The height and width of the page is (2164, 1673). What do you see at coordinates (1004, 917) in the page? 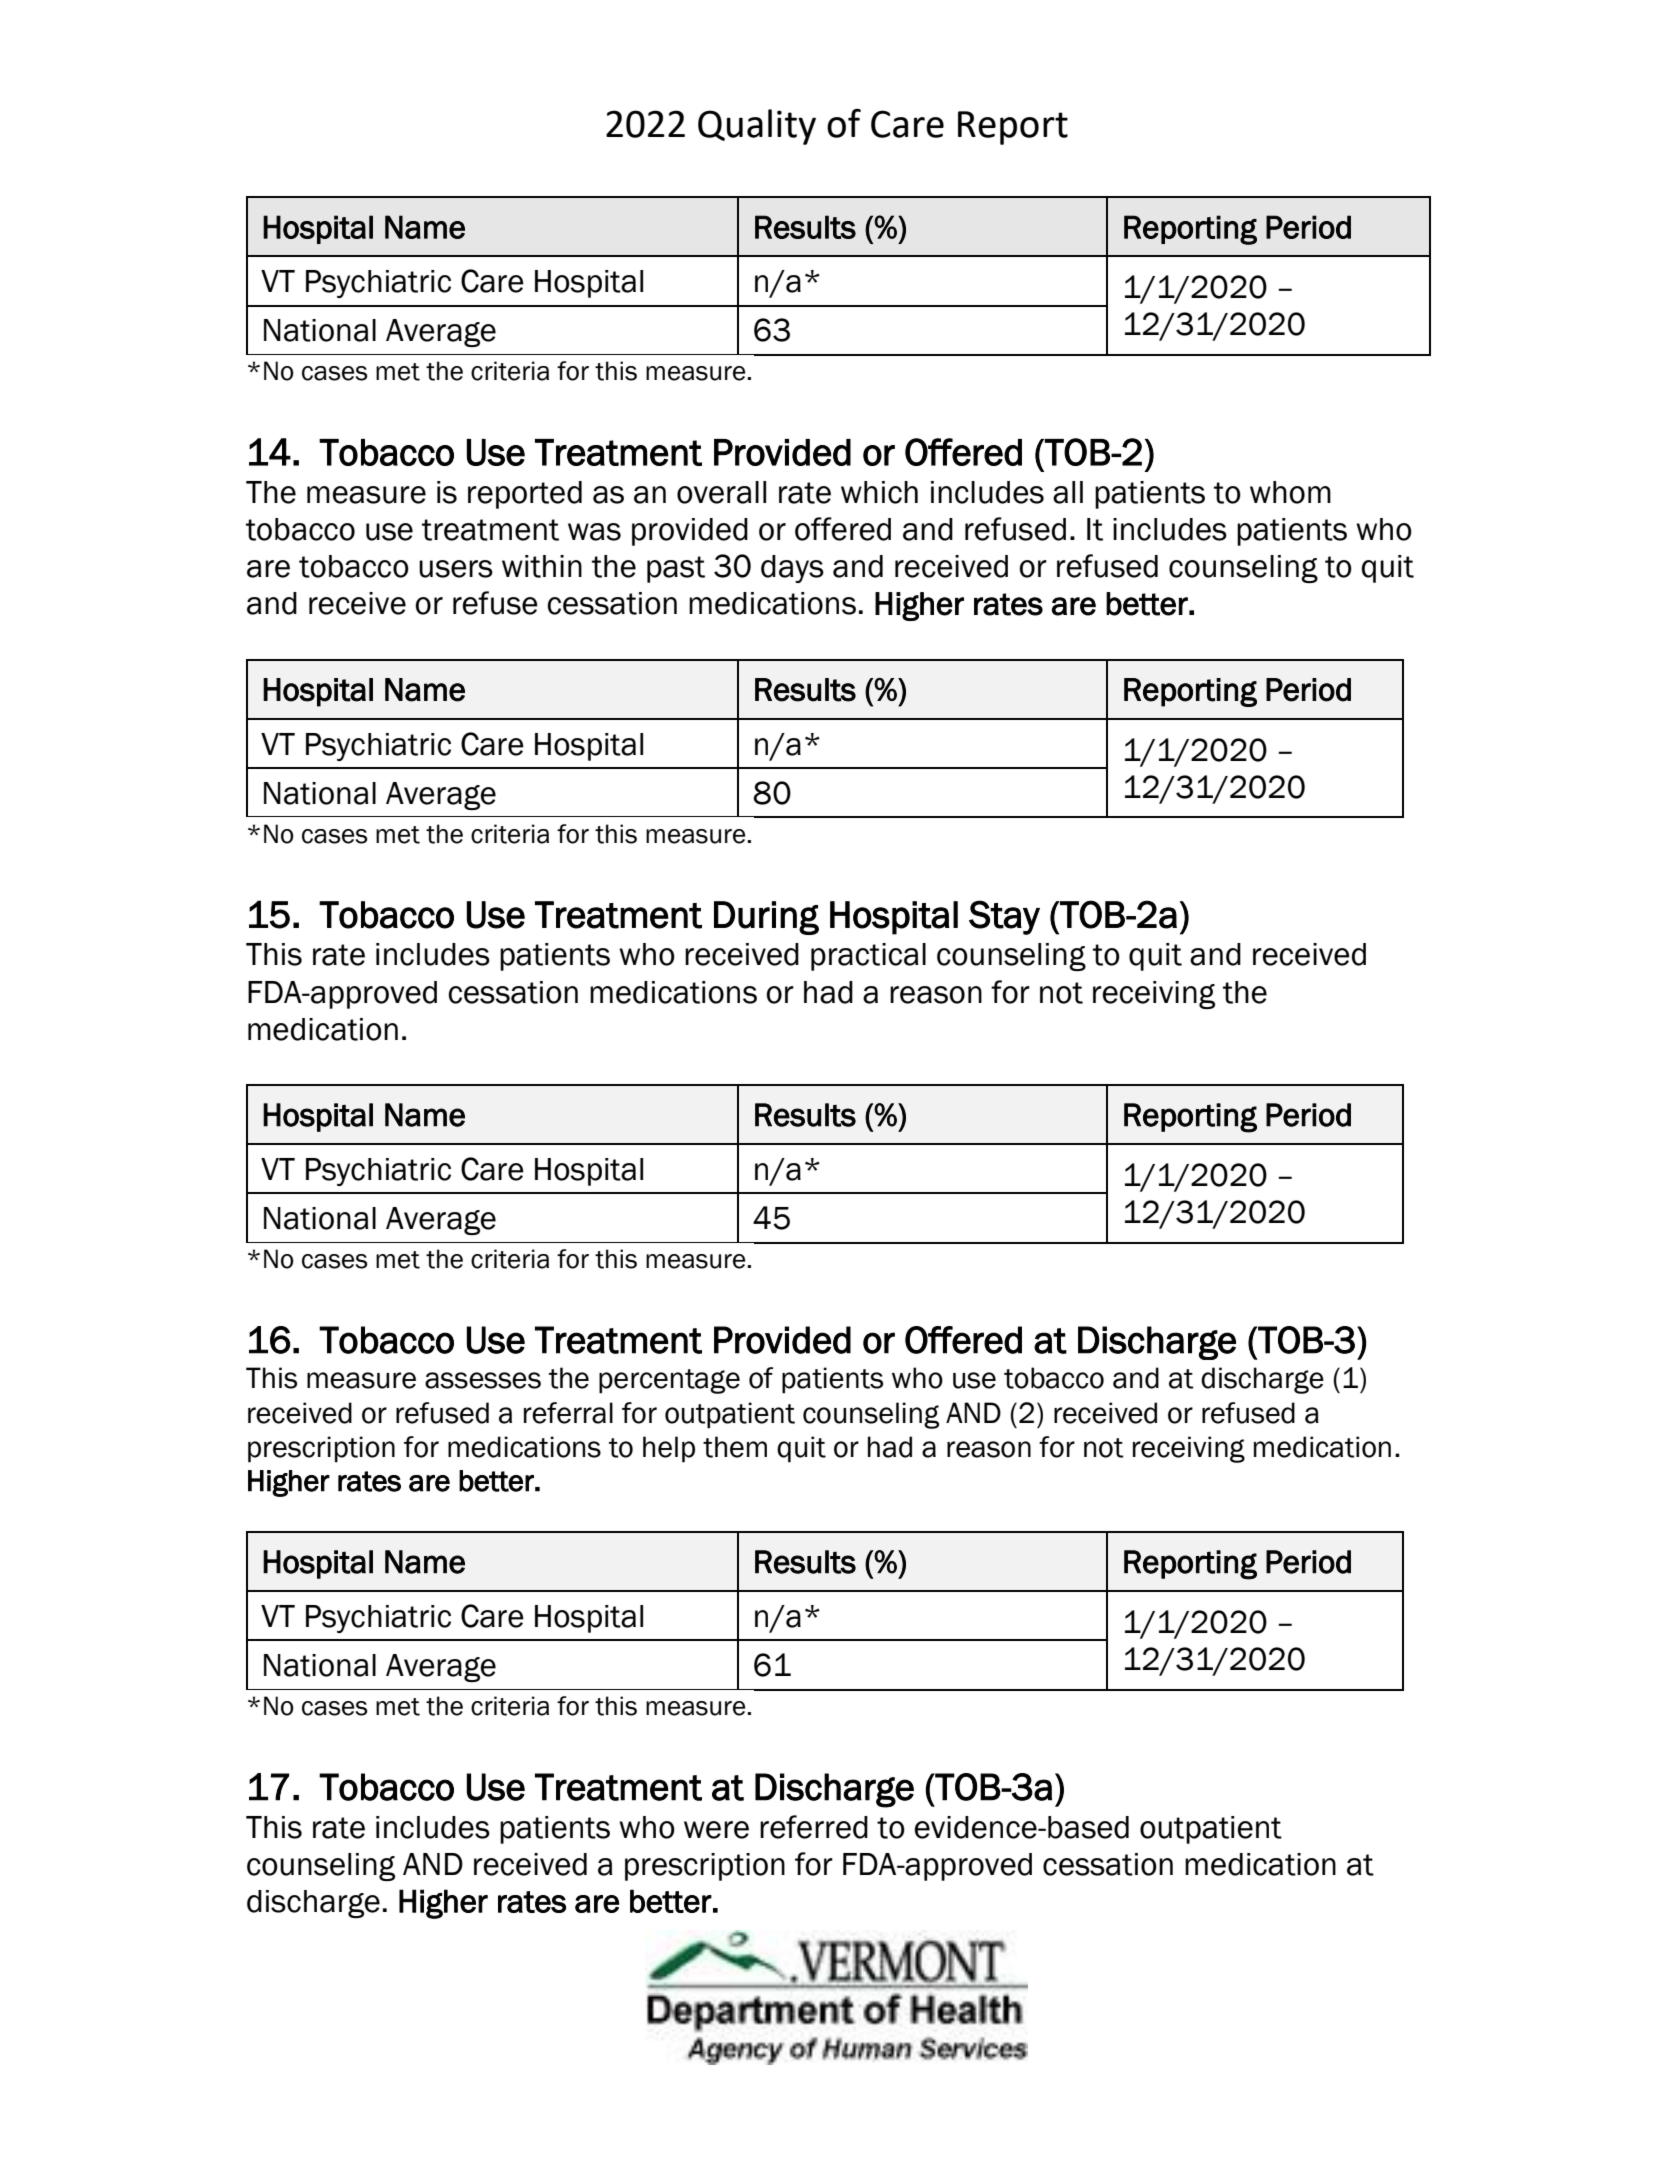
I see `Stay` at bounding box center [1004, 917].
